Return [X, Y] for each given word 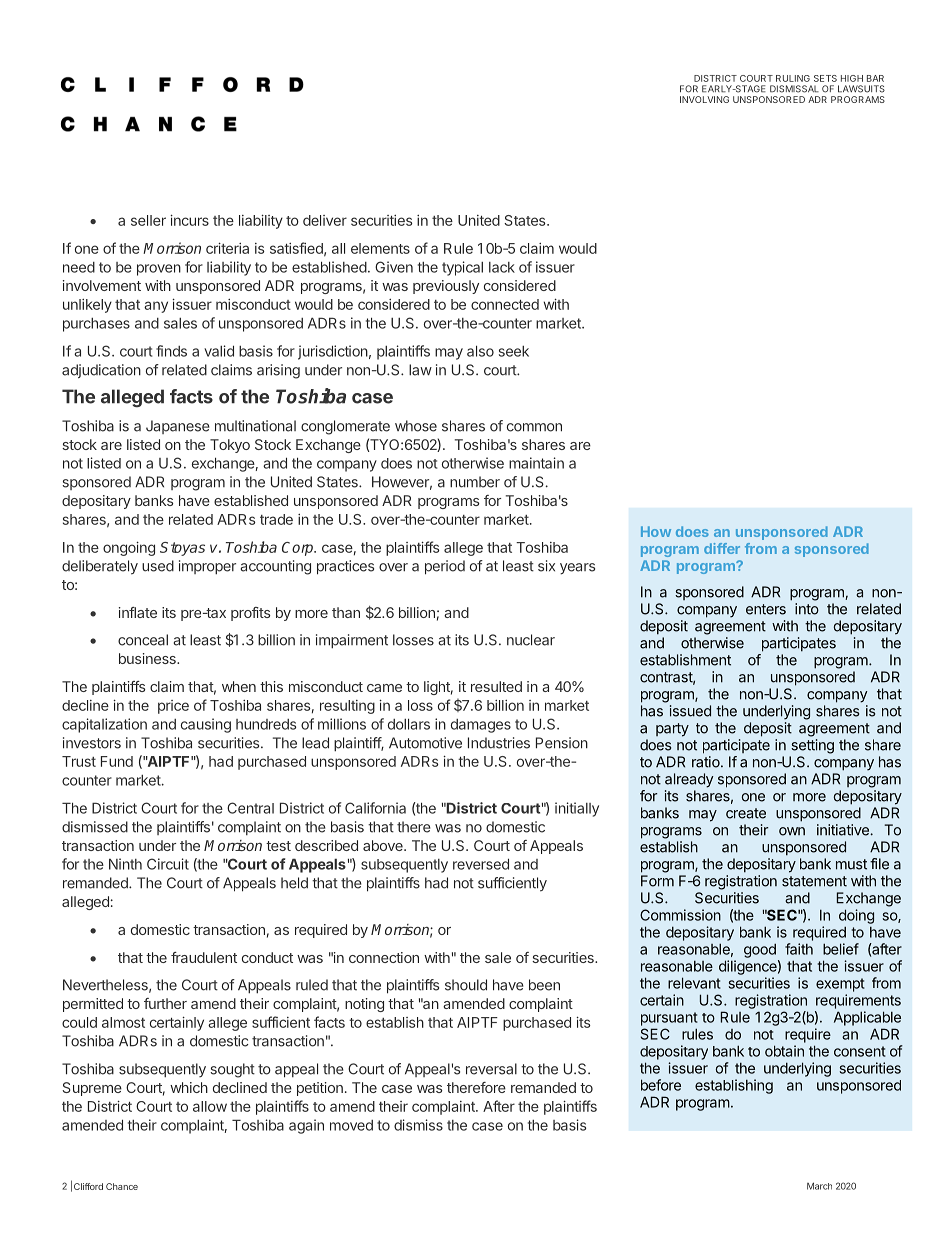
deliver [325, 220]
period [445, 567]
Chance [122, 1186]
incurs [189, 220]
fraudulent [204, 957]
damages [481, 726]
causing [206, 725]
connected [505, 304]
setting [812, 746]
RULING [793, 78]
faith [799, 949]
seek [514, 351]
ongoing [129, 548]
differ [722, 548]
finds [171, 351]
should [466, 985]
